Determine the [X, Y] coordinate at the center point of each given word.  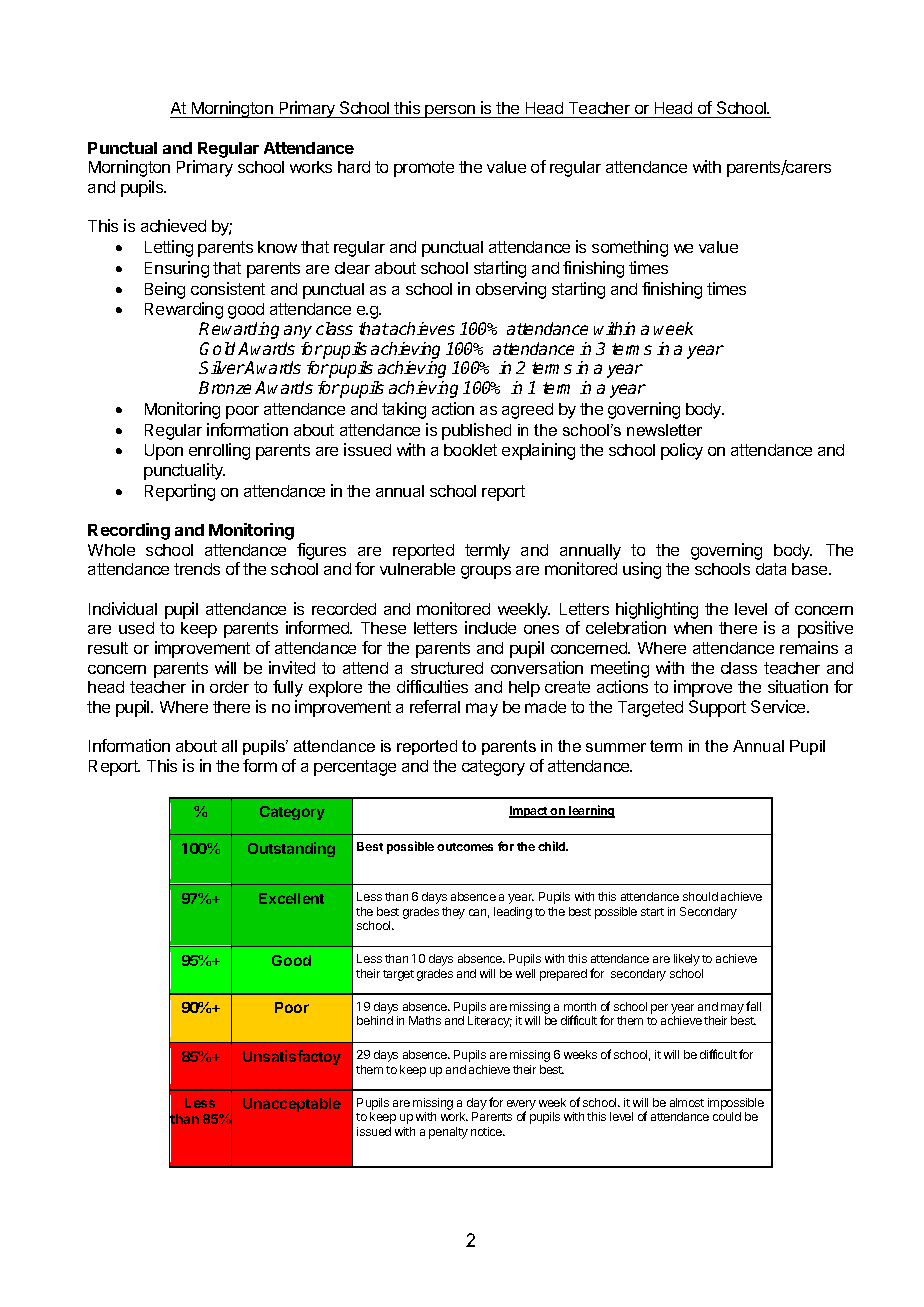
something [630, 248]
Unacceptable [292, 1105]
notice [488, 1131]
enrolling [219, 451]
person [450, 111]
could [727, 1116]
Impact [529, 812]
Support [717, 708]
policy [682, 451]
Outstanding [291, 849]
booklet [470, 450]
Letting [169, 248]
